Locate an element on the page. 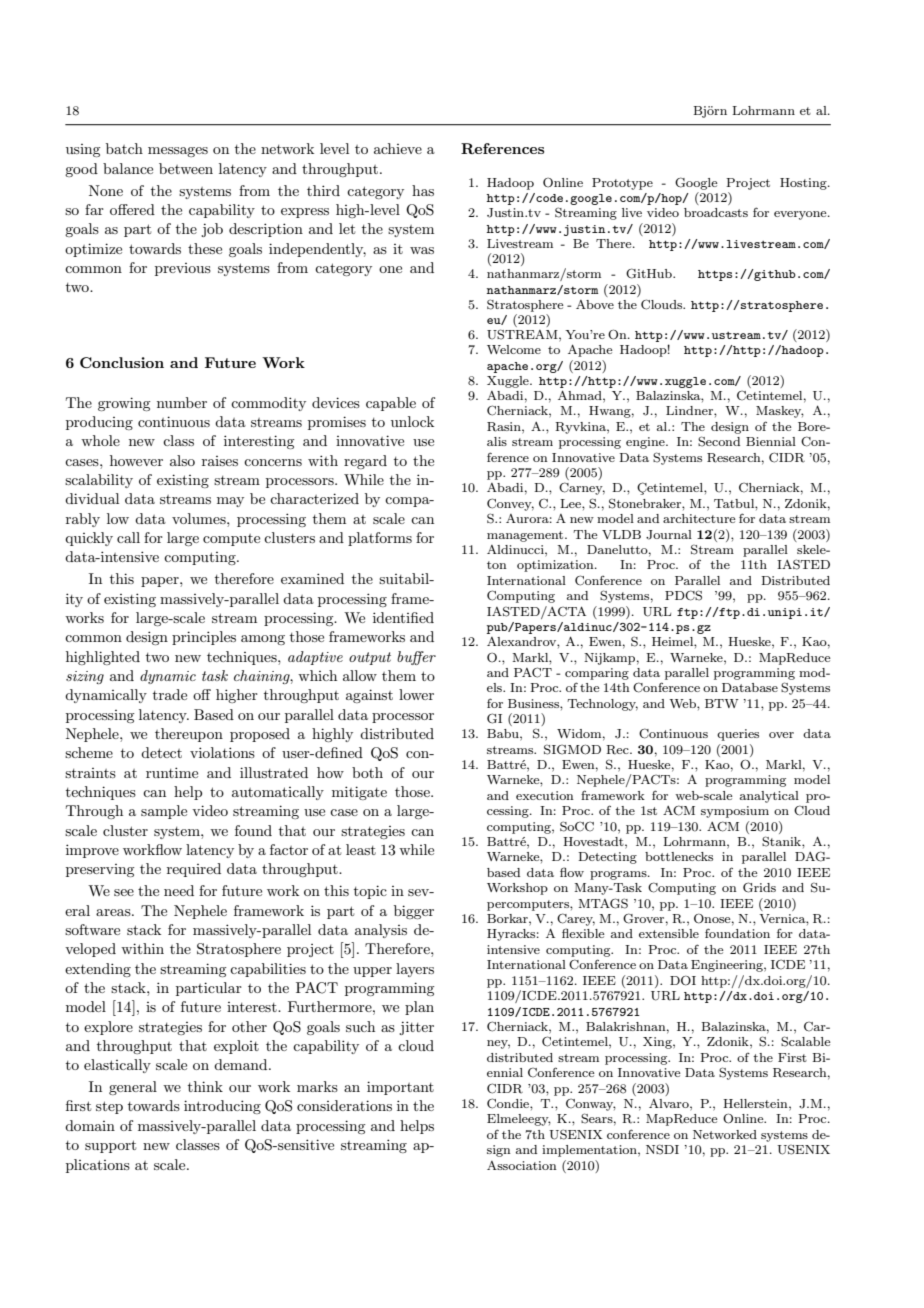 This page has width=924, height=1308. Alvaro is located at coordinates (670, 1103).
